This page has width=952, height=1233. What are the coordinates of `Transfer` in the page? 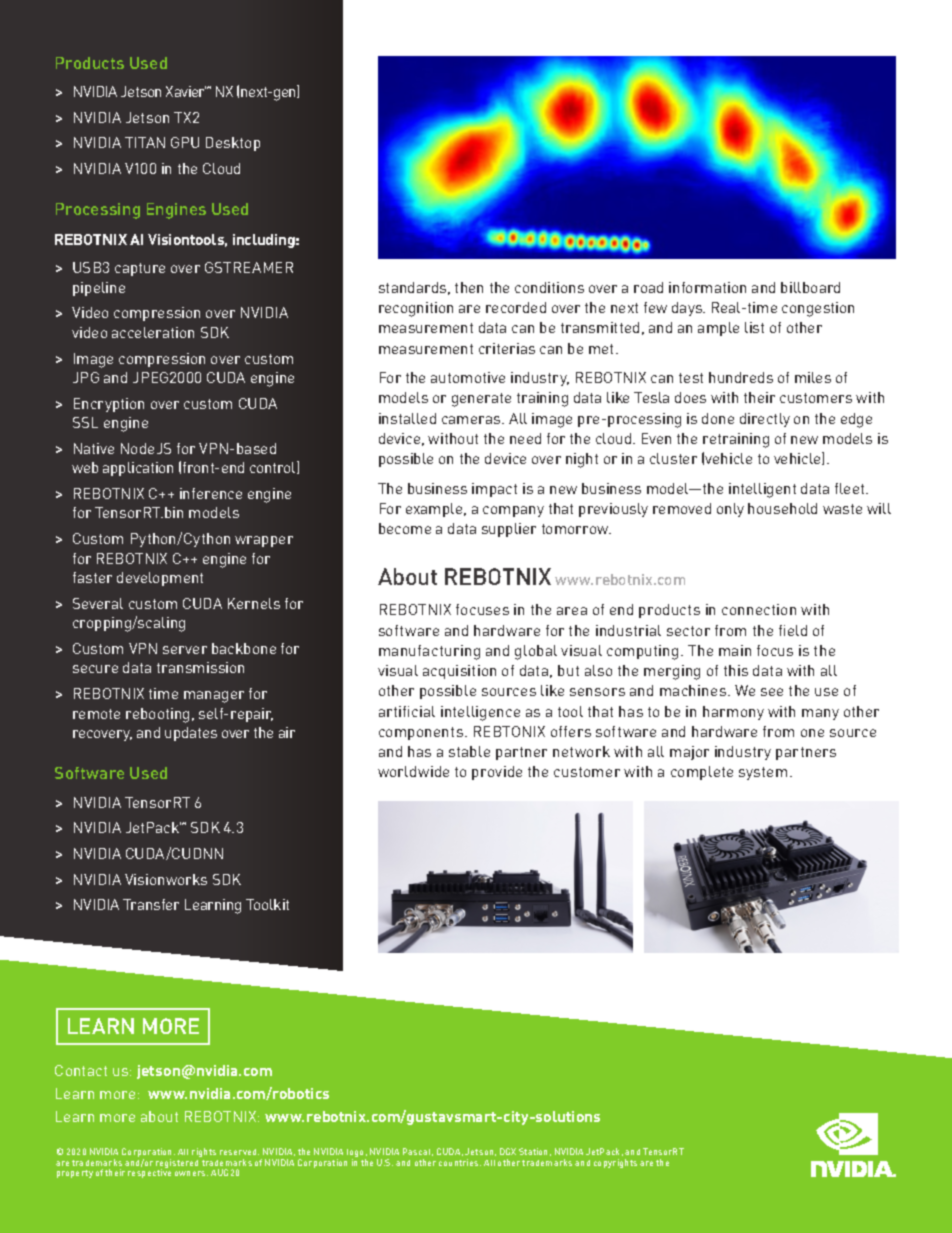 It's located at (151, 904).
